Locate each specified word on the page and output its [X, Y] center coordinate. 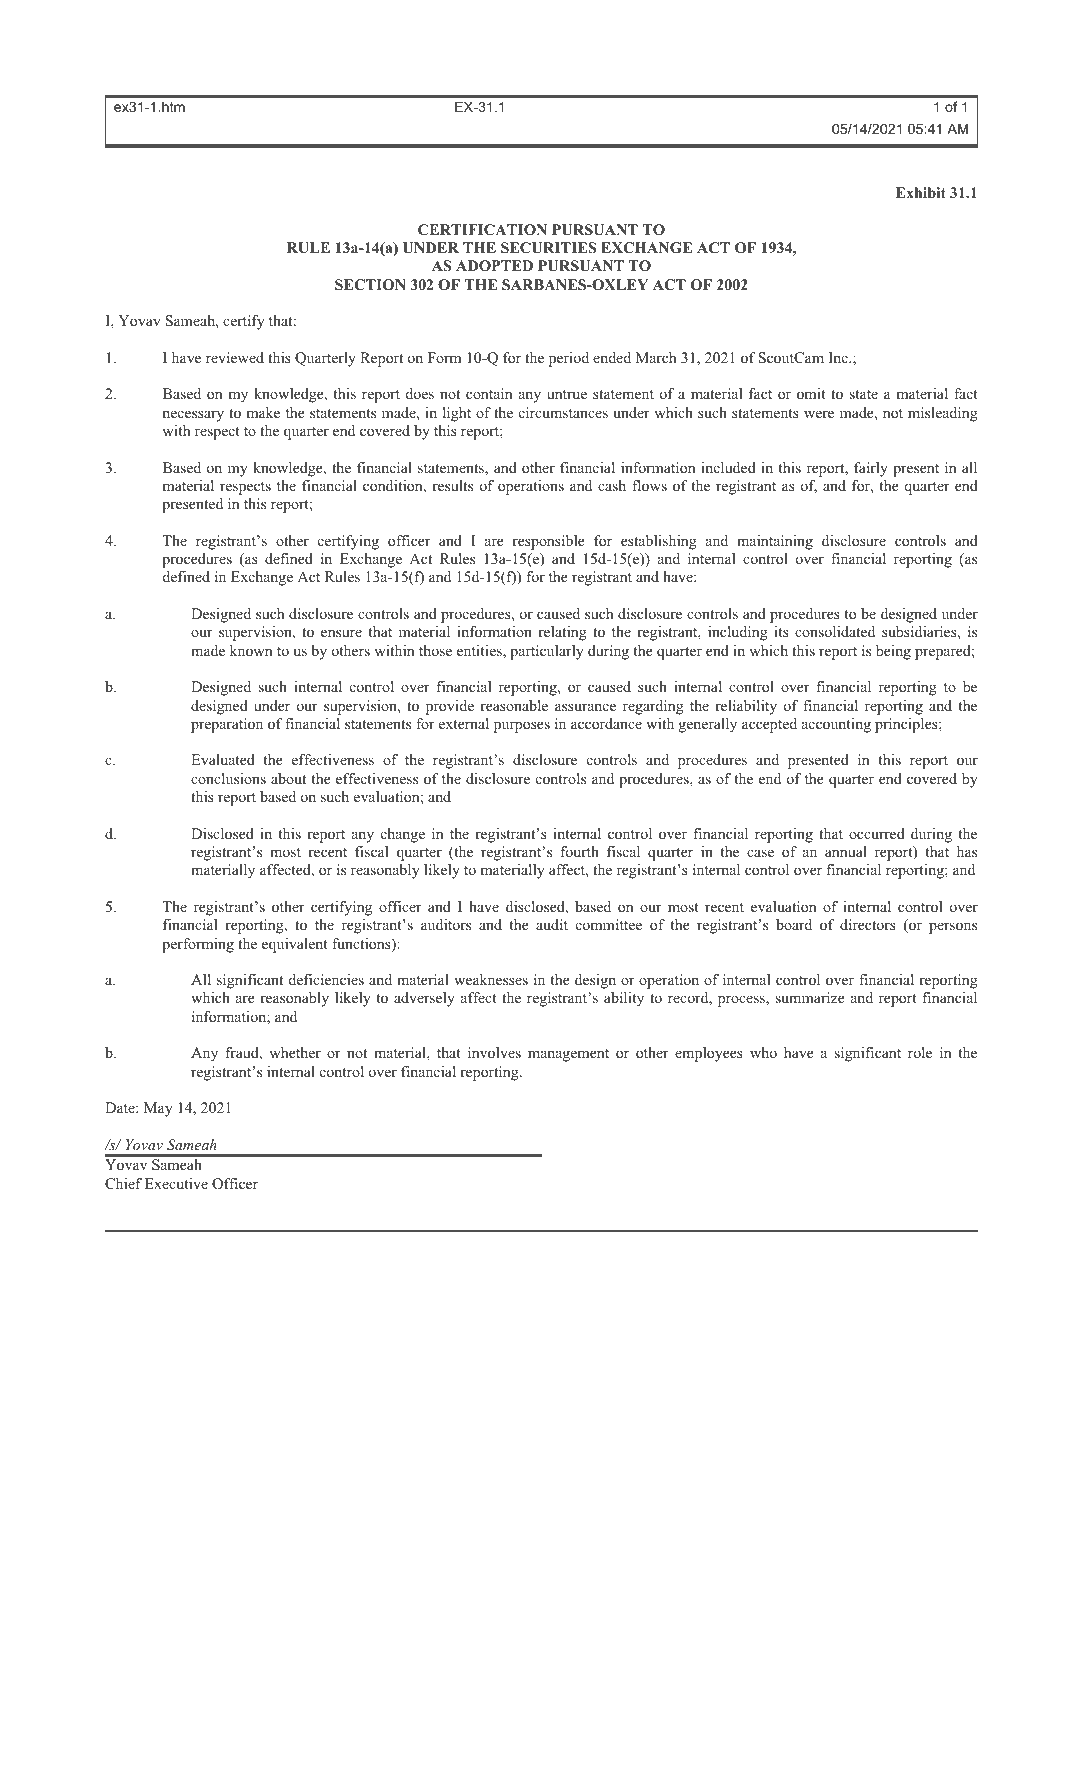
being [893, 652]
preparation [227, 725]
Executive [176, 1183]
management [568, 1055]
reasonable [514, 705]
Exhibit [921, 192]
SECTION [370, 285]
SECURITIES [548, 248]
